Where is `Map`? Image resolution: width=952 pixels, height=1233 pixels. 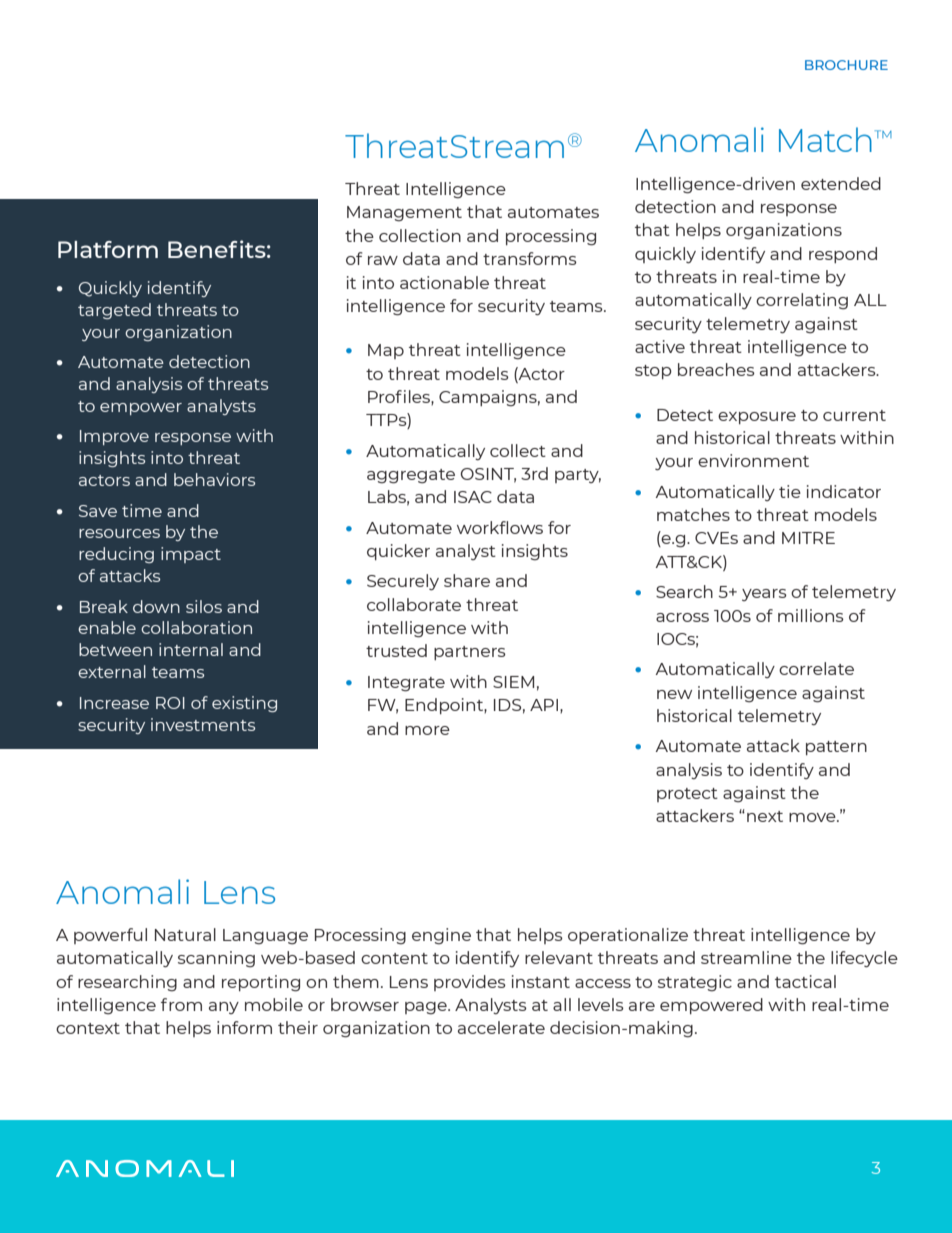 Map is located at coordinates (386, 351).
